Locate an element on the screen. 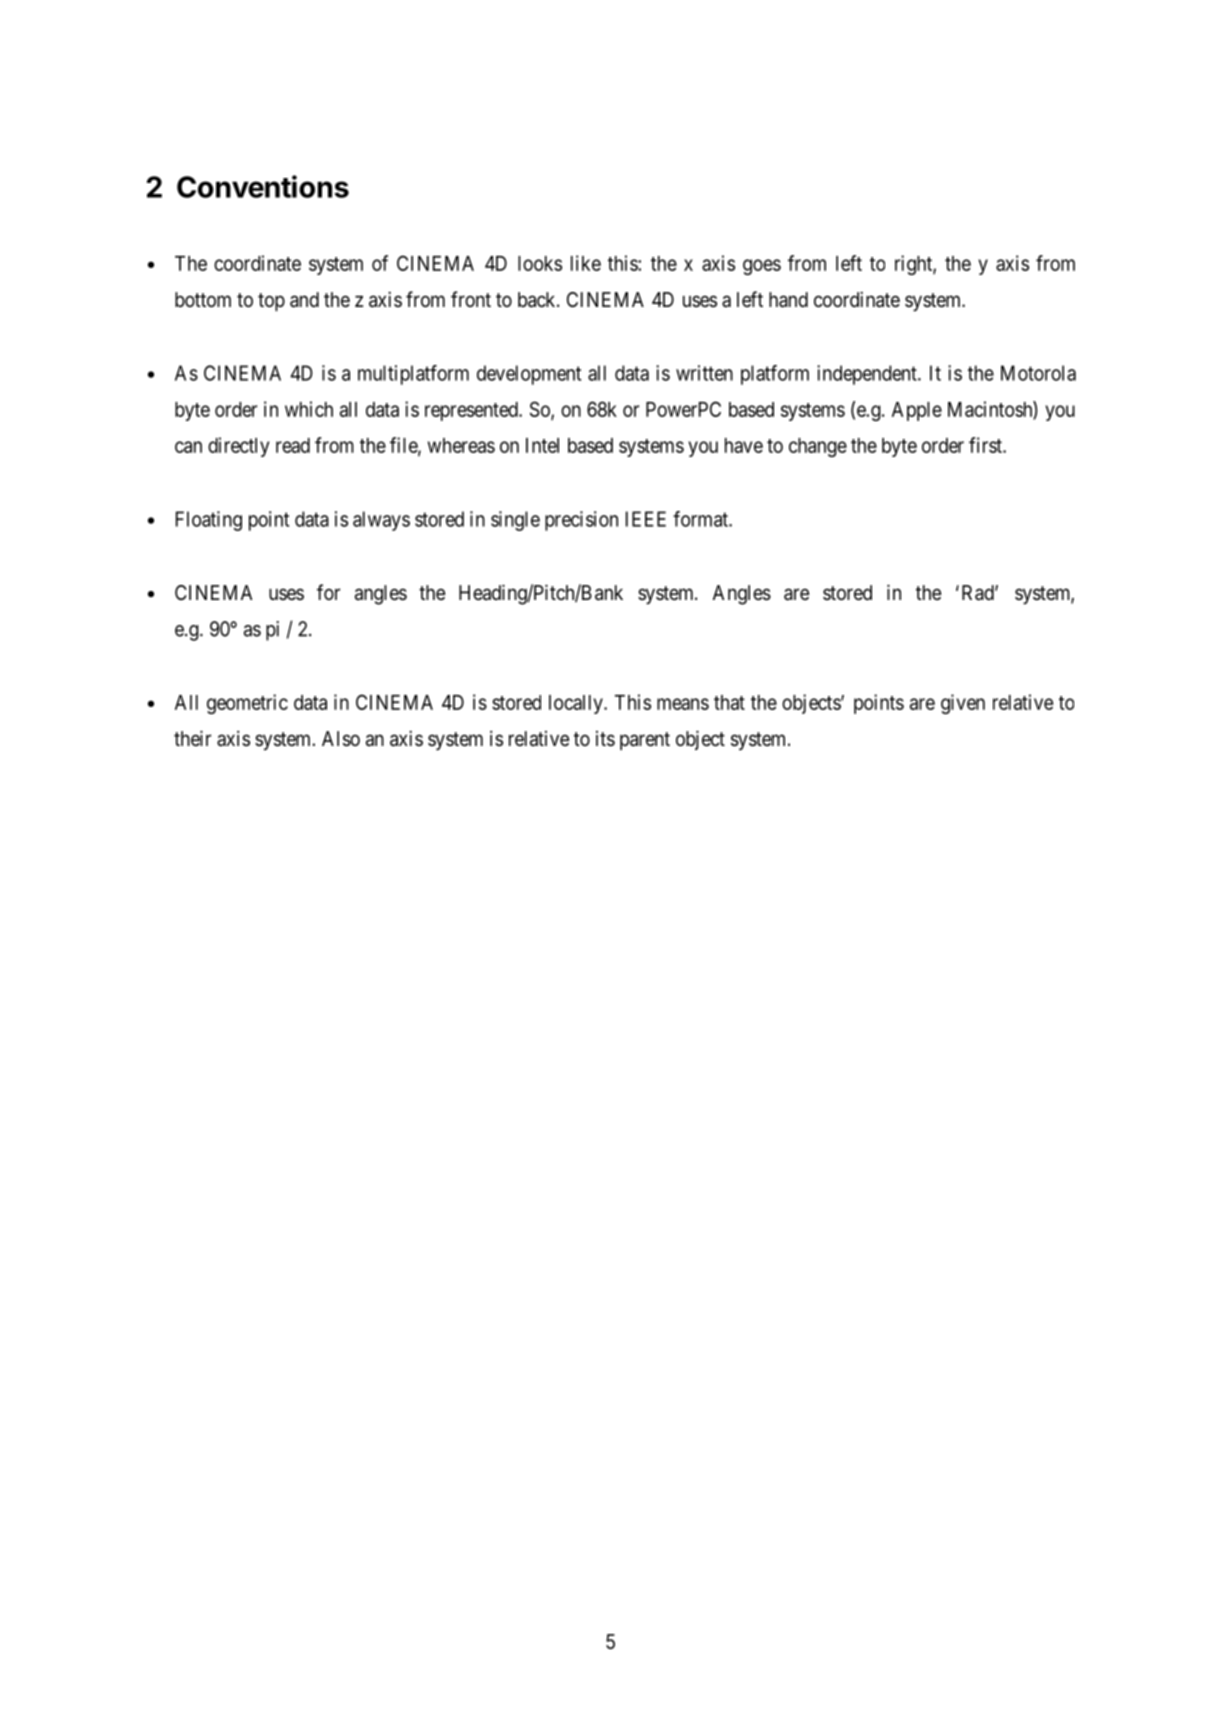  like is located at coordinates (586, 263).
